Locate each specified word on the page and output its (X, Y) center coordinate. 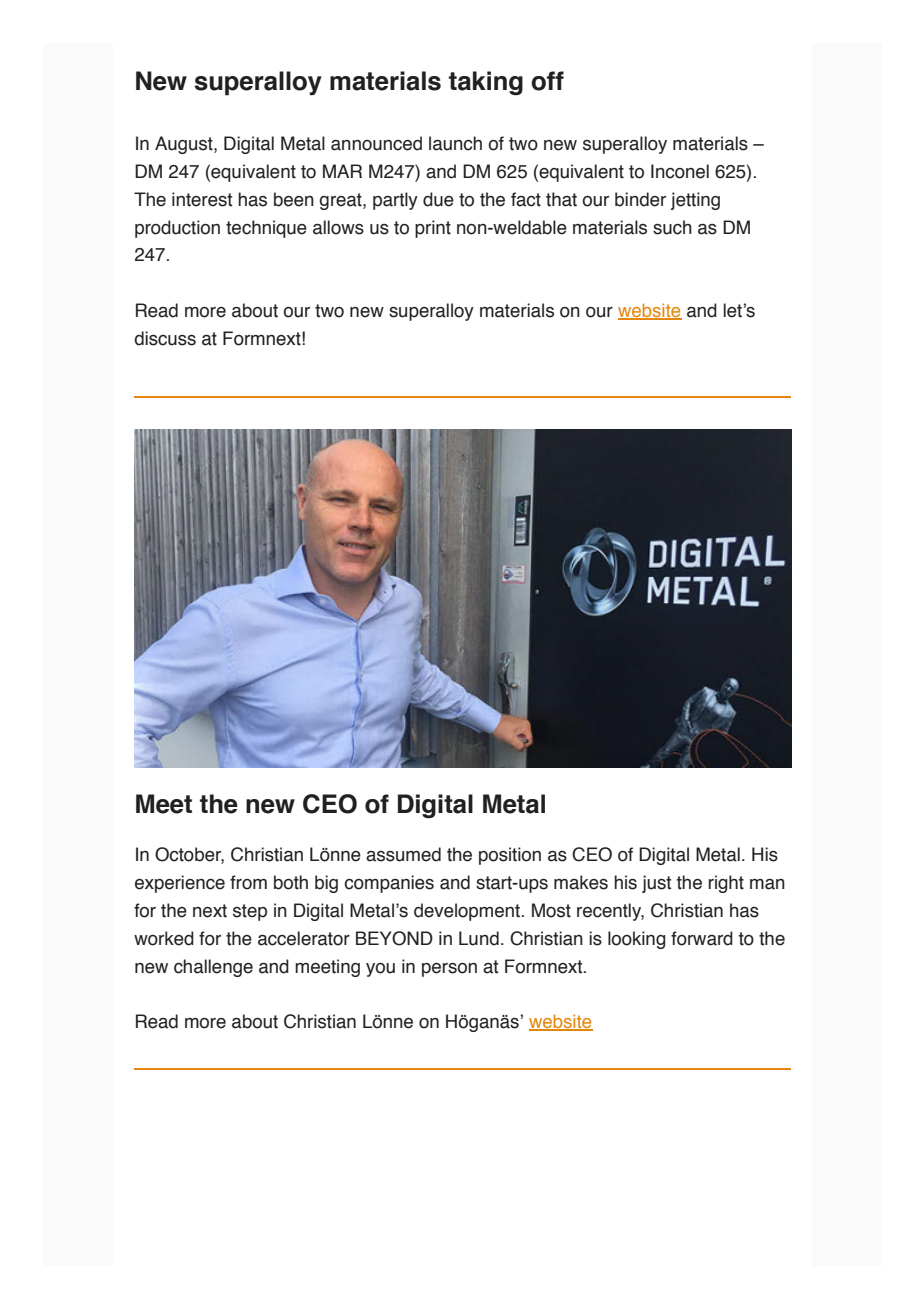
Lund (479, 938)
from (248, 882)
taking (486, 83)
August (185, 145)
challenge (213, 968)
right (726, 884)
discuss (165, 338)
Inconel (680, 171)
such (672, 227)
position (510, 856)
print (433, 229)
